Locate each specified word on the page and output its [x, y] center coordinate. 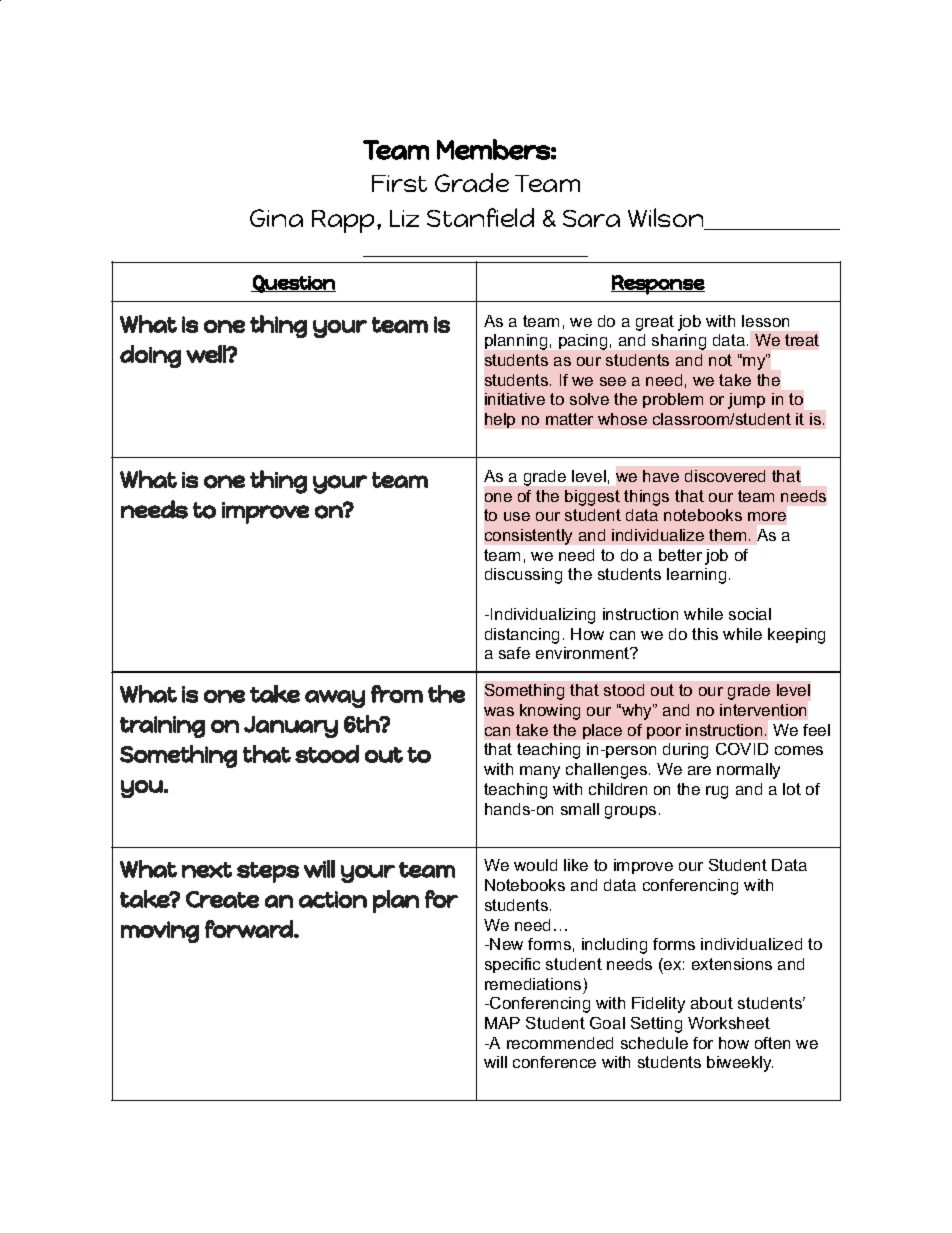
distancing [522, 636]
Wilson [667, 219]
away [335, 699]
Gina [276, 218]
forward [250, 929]
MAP [502, 1023]
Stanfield [480, 217]
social [750, 614]
